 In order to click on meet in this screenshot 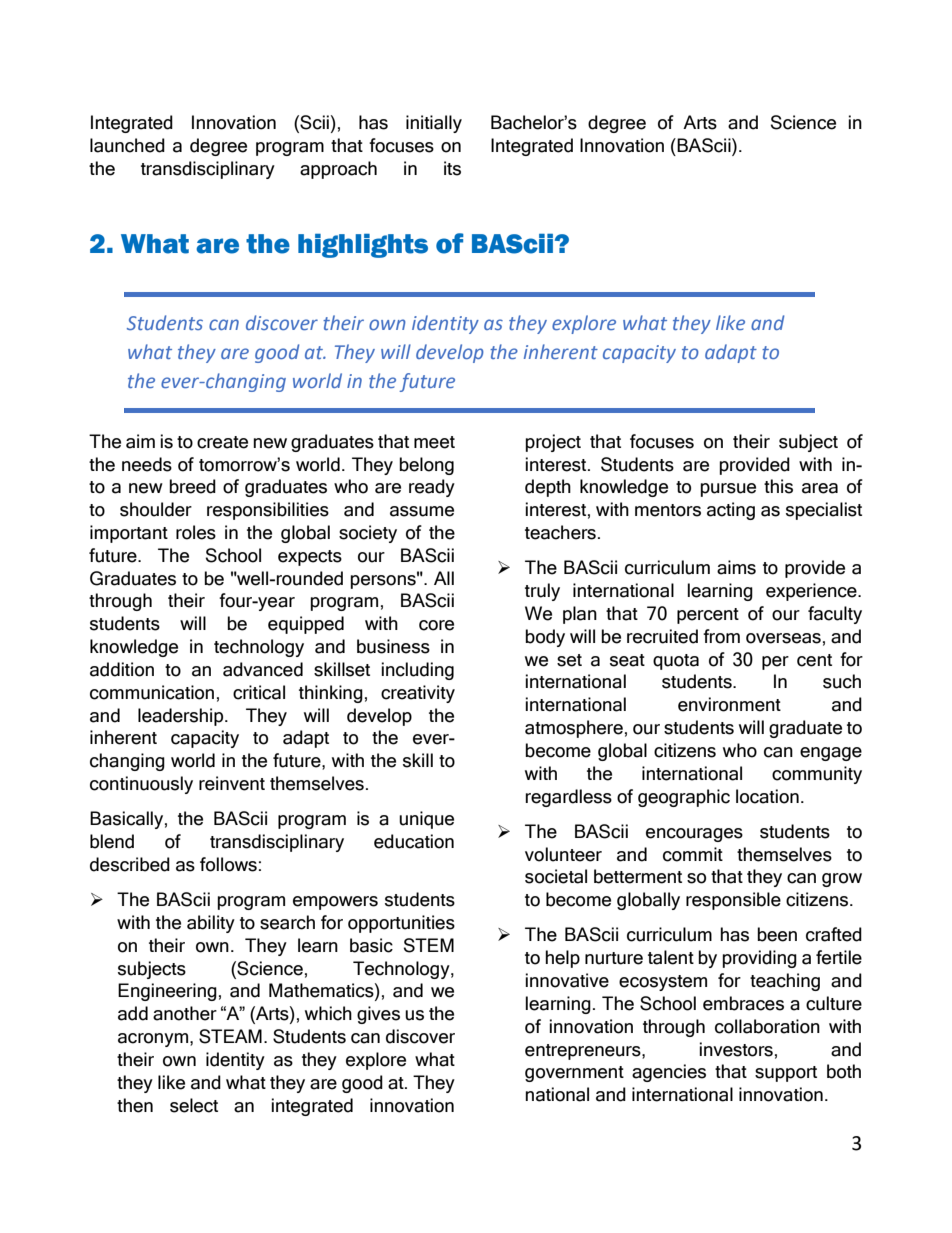, I will do `click(434, 442)`.
